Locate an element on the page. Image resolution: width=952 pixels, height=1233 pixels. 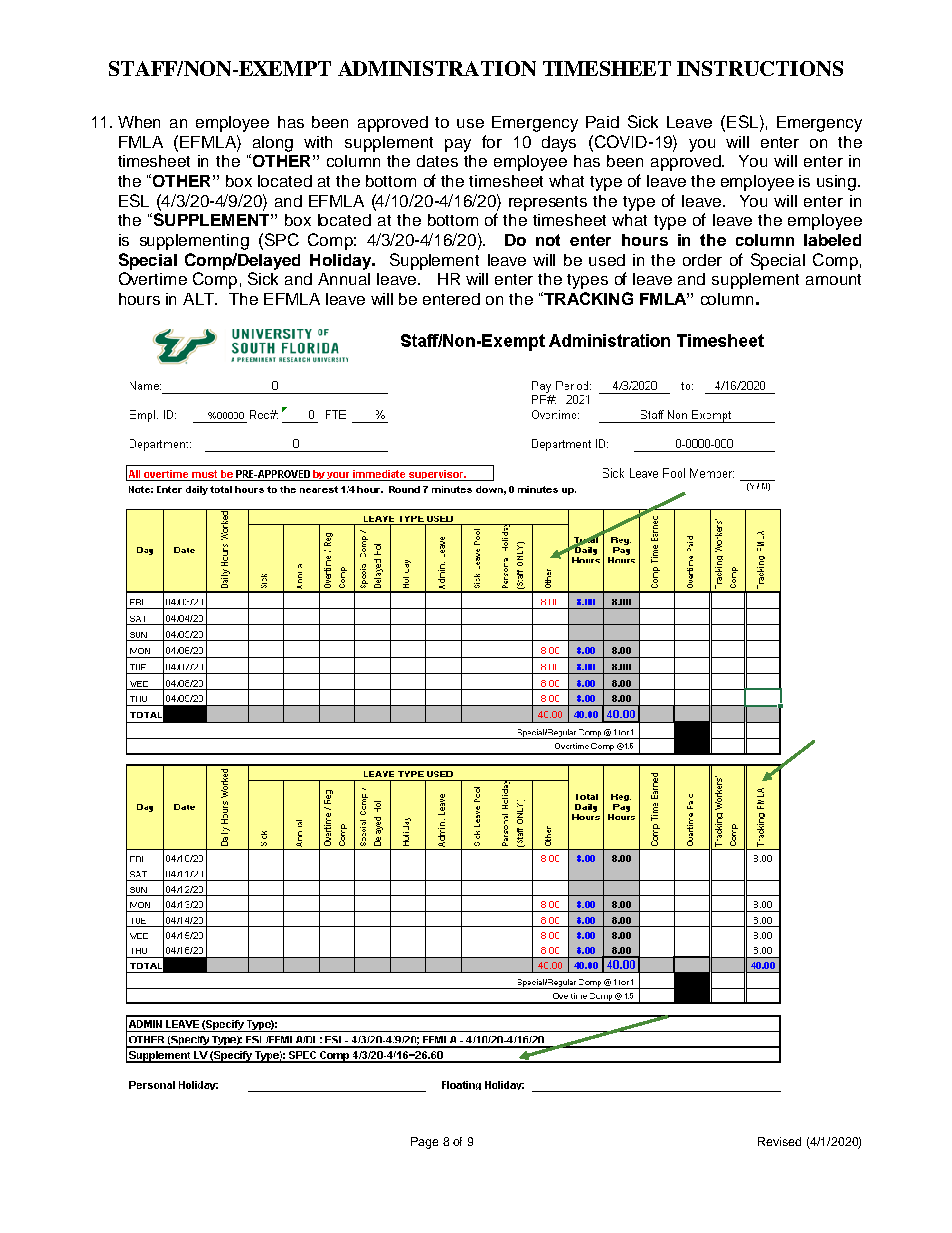
amount is located at coordinates (833, 279).
